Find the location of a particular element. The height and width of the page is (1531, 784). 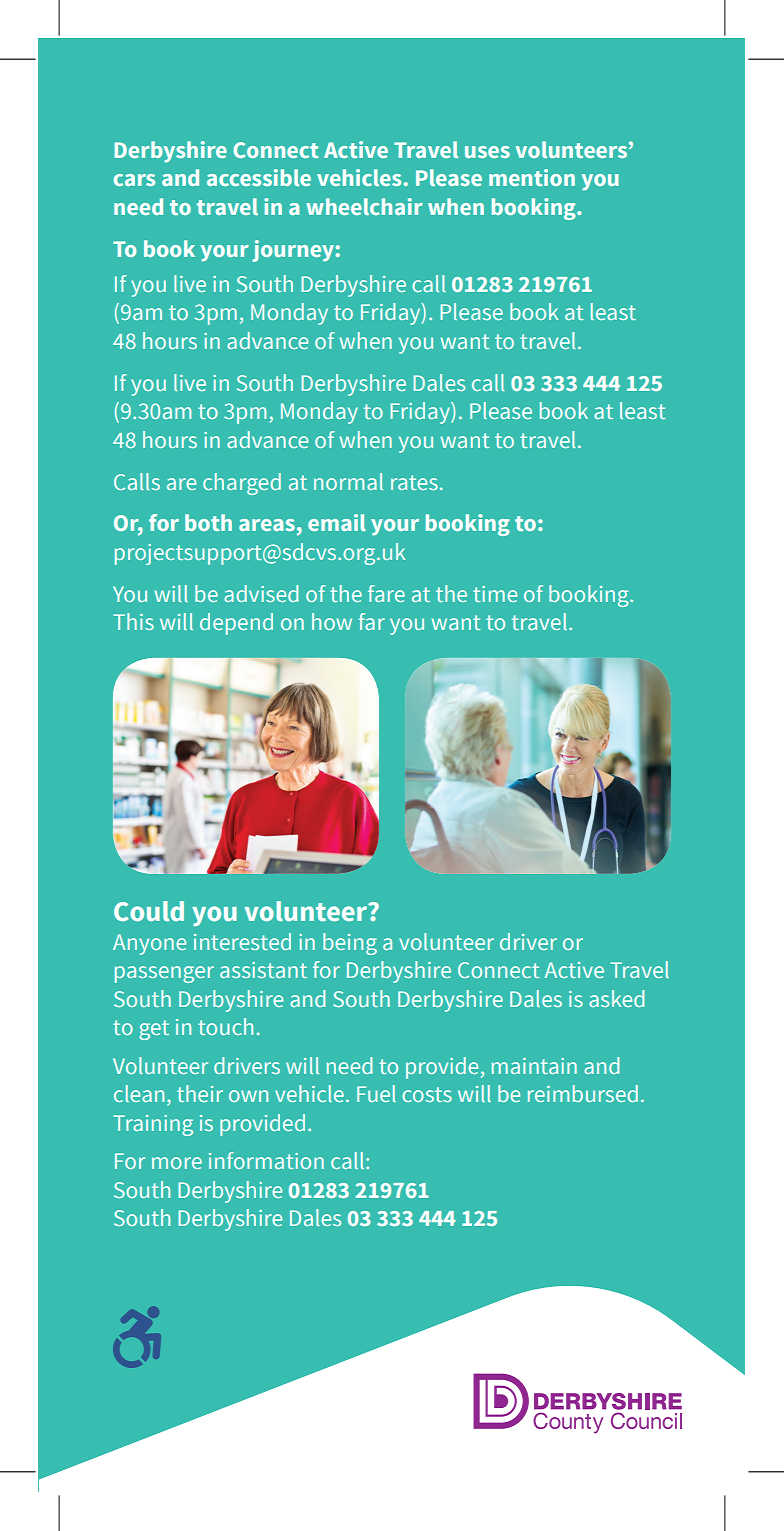

fare is located at coordinates (386, 593).
